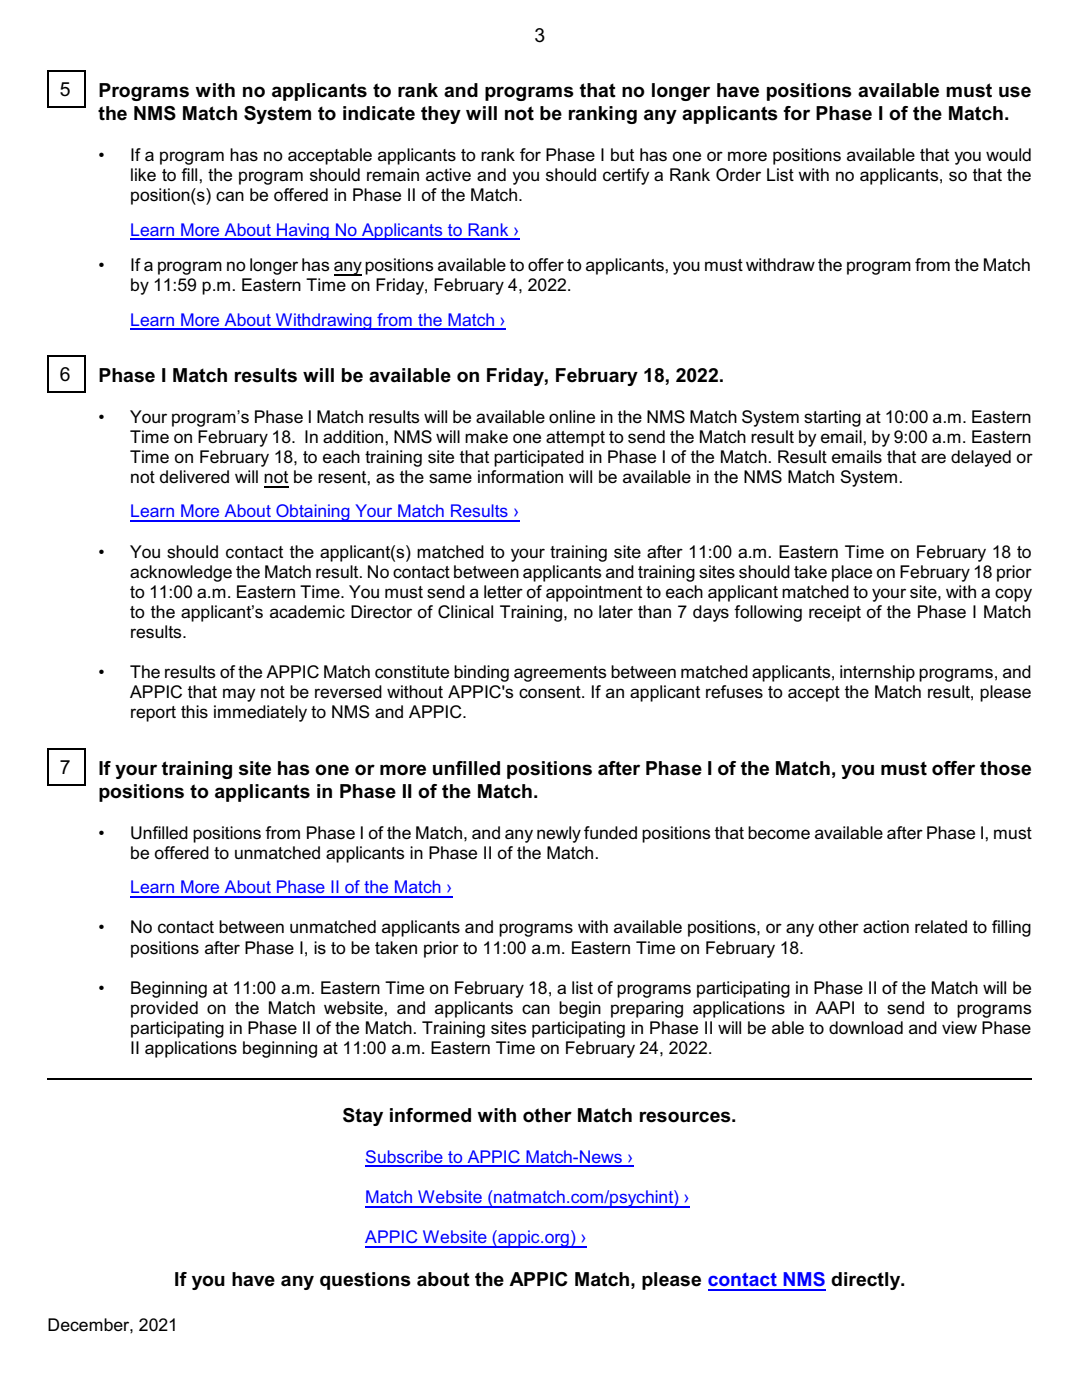 The width and height of the screenshot is (1080, 1398). What do you see at coordinates (551, 692) in the screenshot?
I see `consent` at bounding box center [551, 692].
